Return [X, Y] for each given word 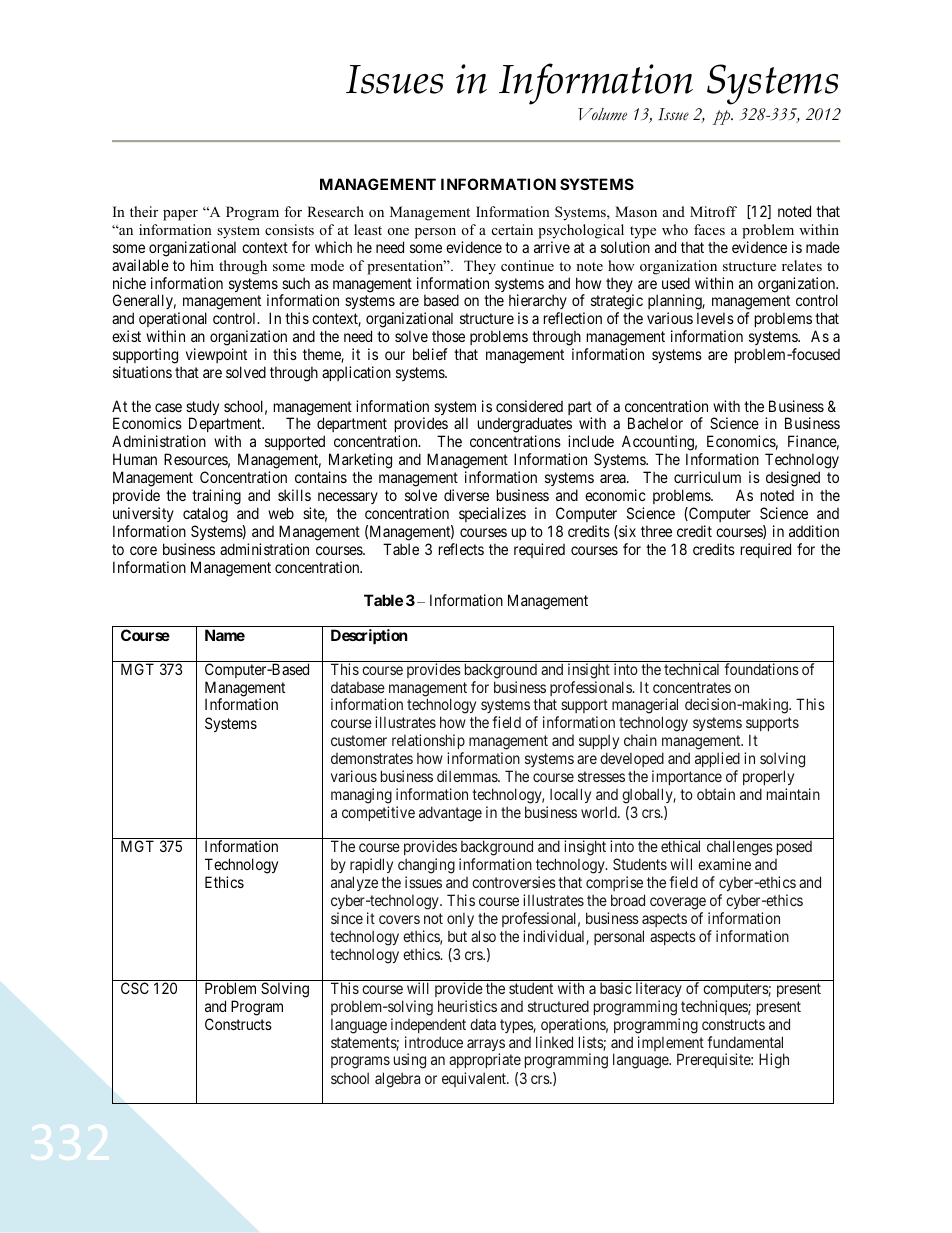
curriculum [707, 477]
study [202, 409]
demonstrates [372, 758]
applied [717, 761]
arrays [486, 1046]
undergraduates [525, 426]
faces [709, 229]
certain [512, 229]
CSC [135, 988]
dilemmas [468, 776]
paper [180, 215]
